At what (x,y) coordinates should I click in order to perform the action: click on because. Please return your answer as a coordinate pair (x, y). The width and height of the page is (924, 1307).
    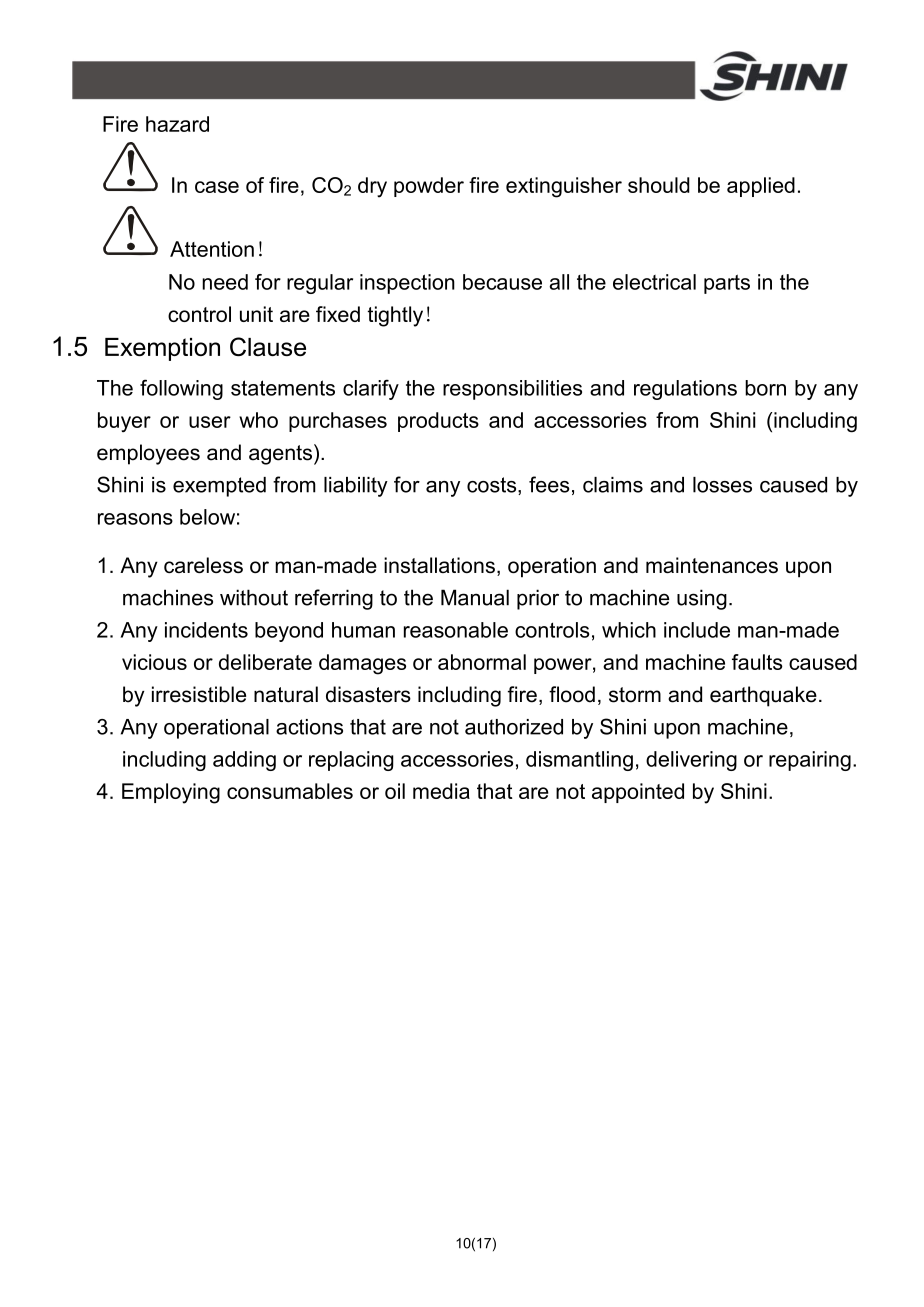
    Looking at the image, I should click on (502, 282).
